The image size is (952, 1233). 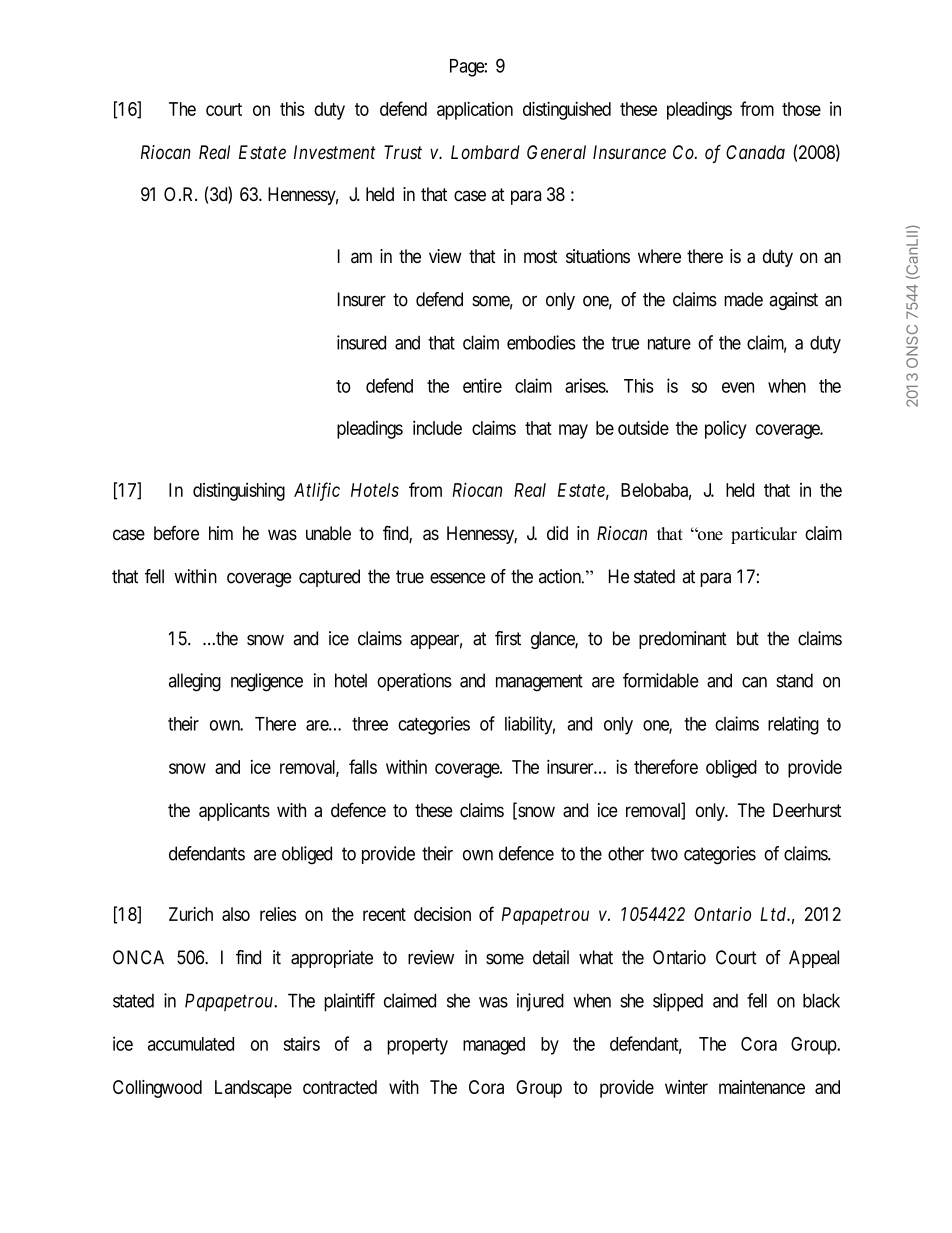 I want to click on managed, so click(x=494, y=1046).
